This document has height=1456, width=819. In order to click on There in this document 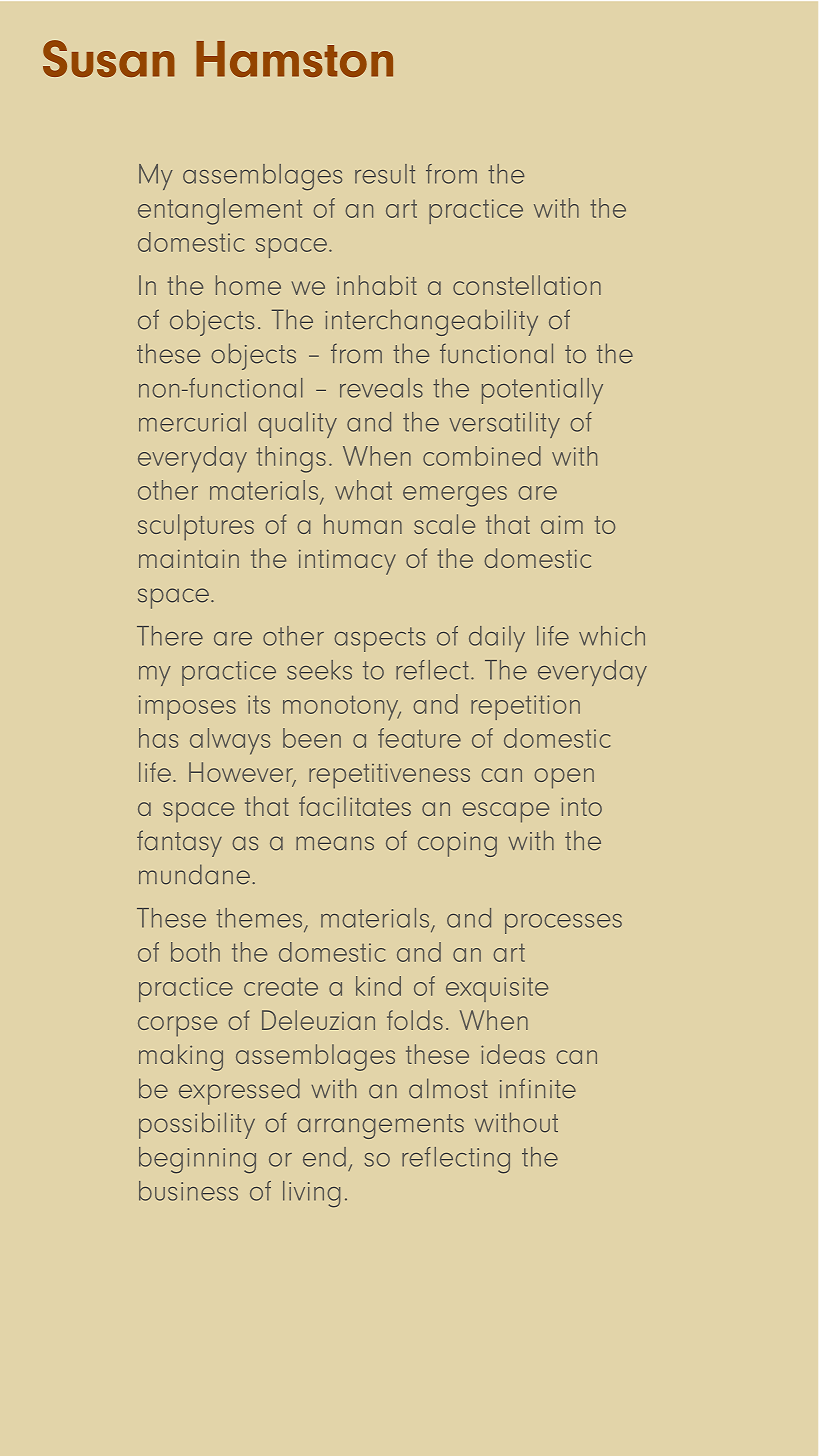, I will do `click(170, 636)`.
